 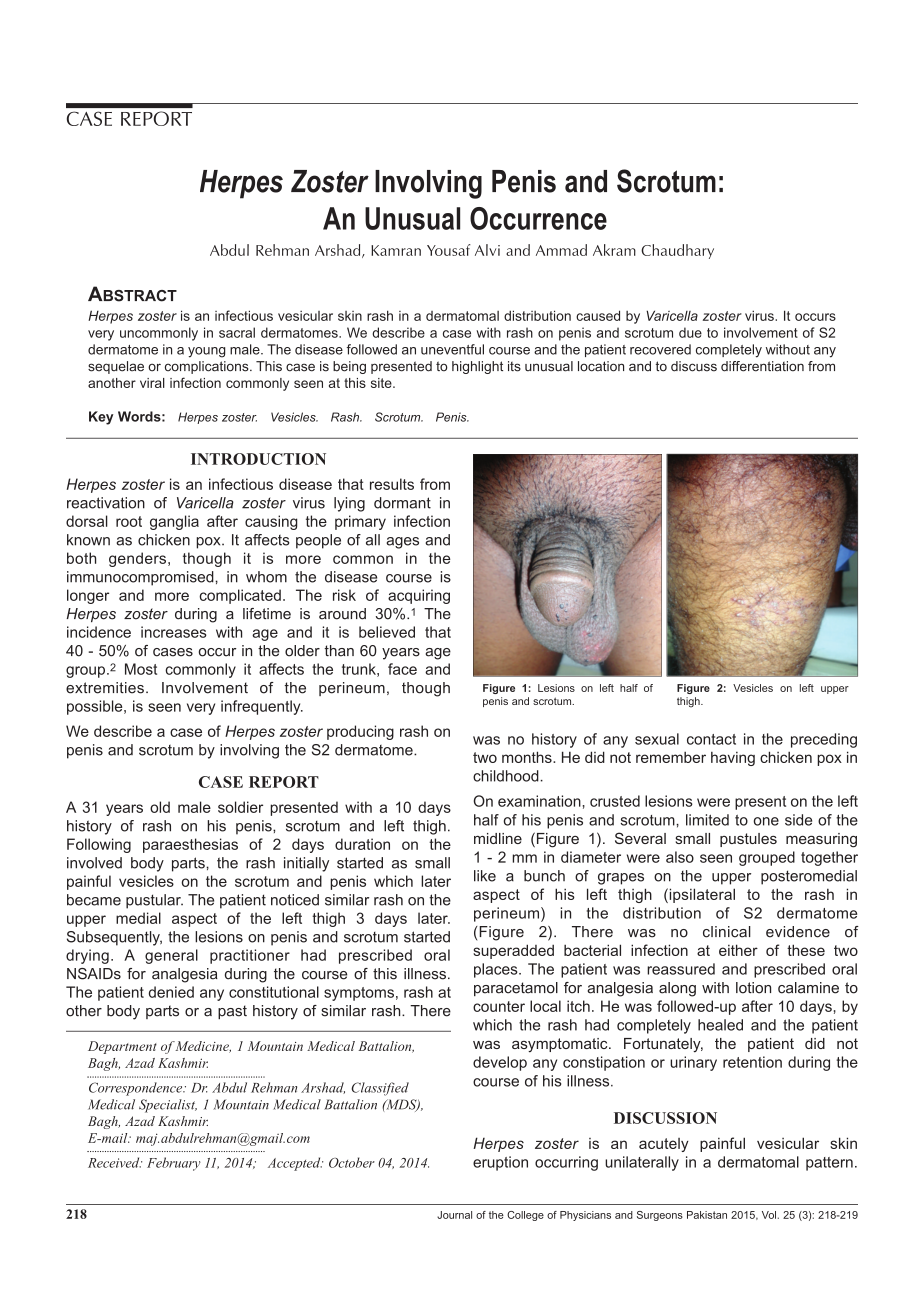 What do you see at coordinates (171, 956) in the document?
I see `general` at bounding box center [171, 956].
